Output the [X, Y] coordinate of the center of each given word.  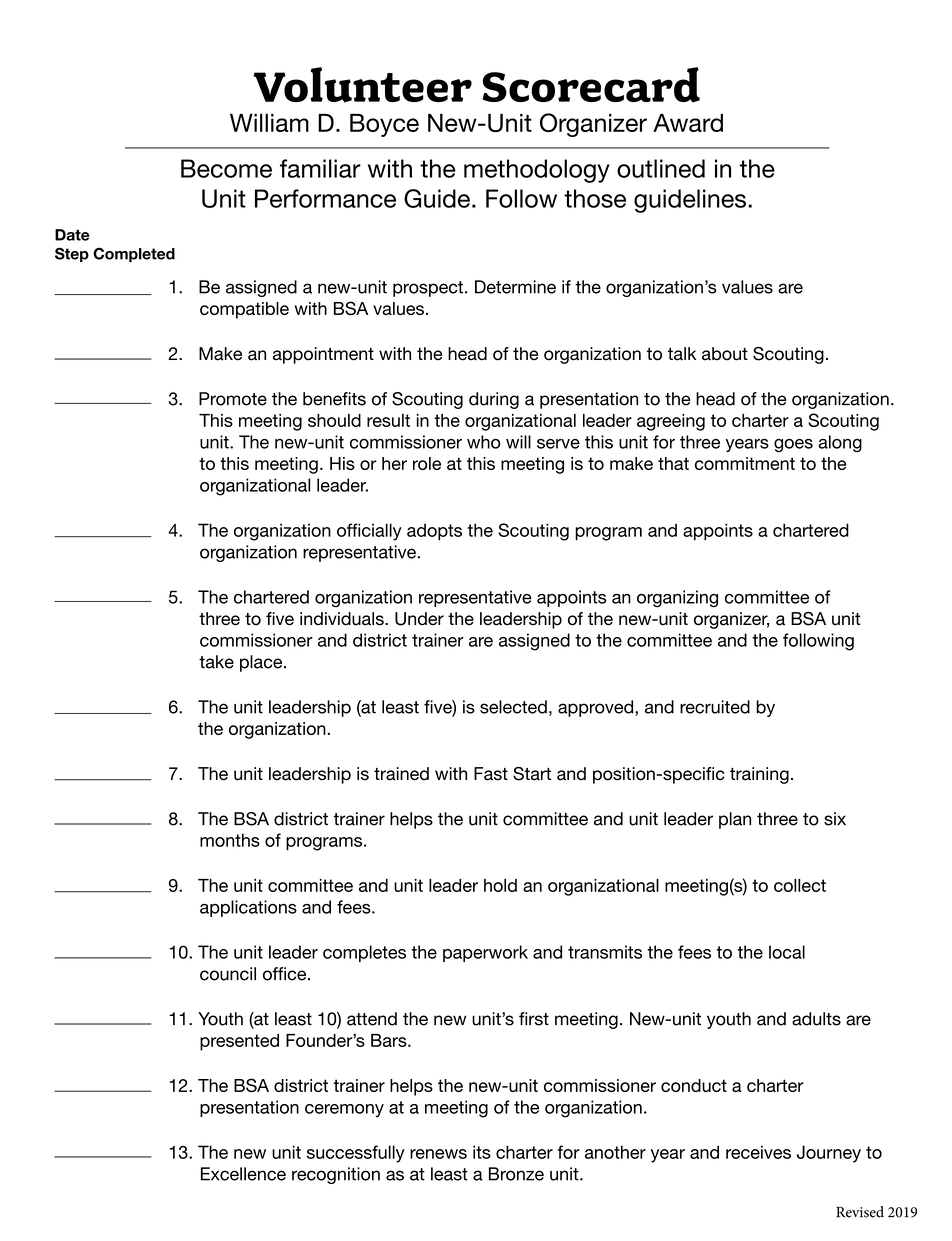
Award [688, 123]
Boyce [384, 125]
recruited [715, 707]
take [216, 662]
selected [513, 707]
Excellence [243, 1174]
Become [226, 168]
